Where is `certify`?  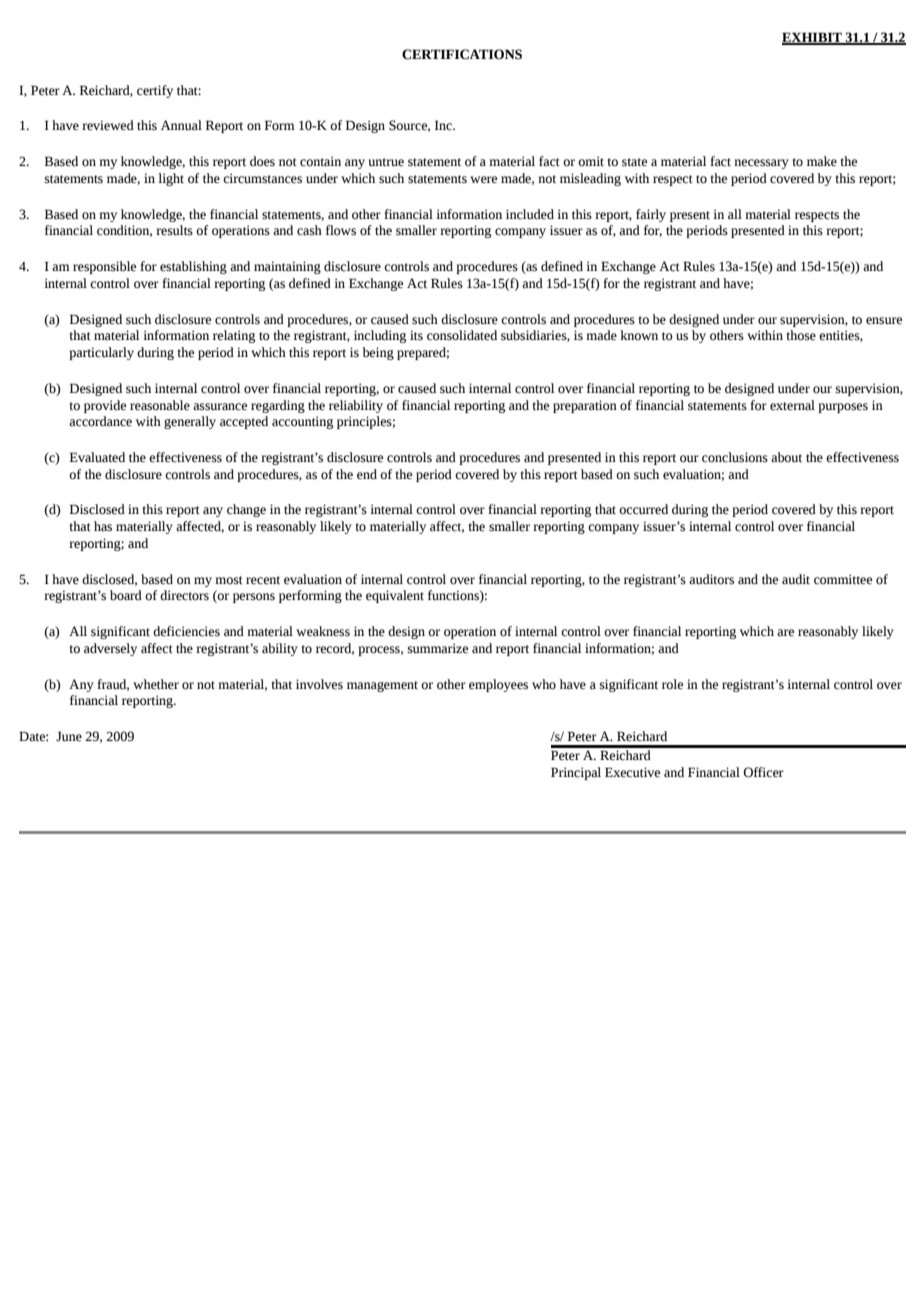
certify is located at coordinates (155, 91).
